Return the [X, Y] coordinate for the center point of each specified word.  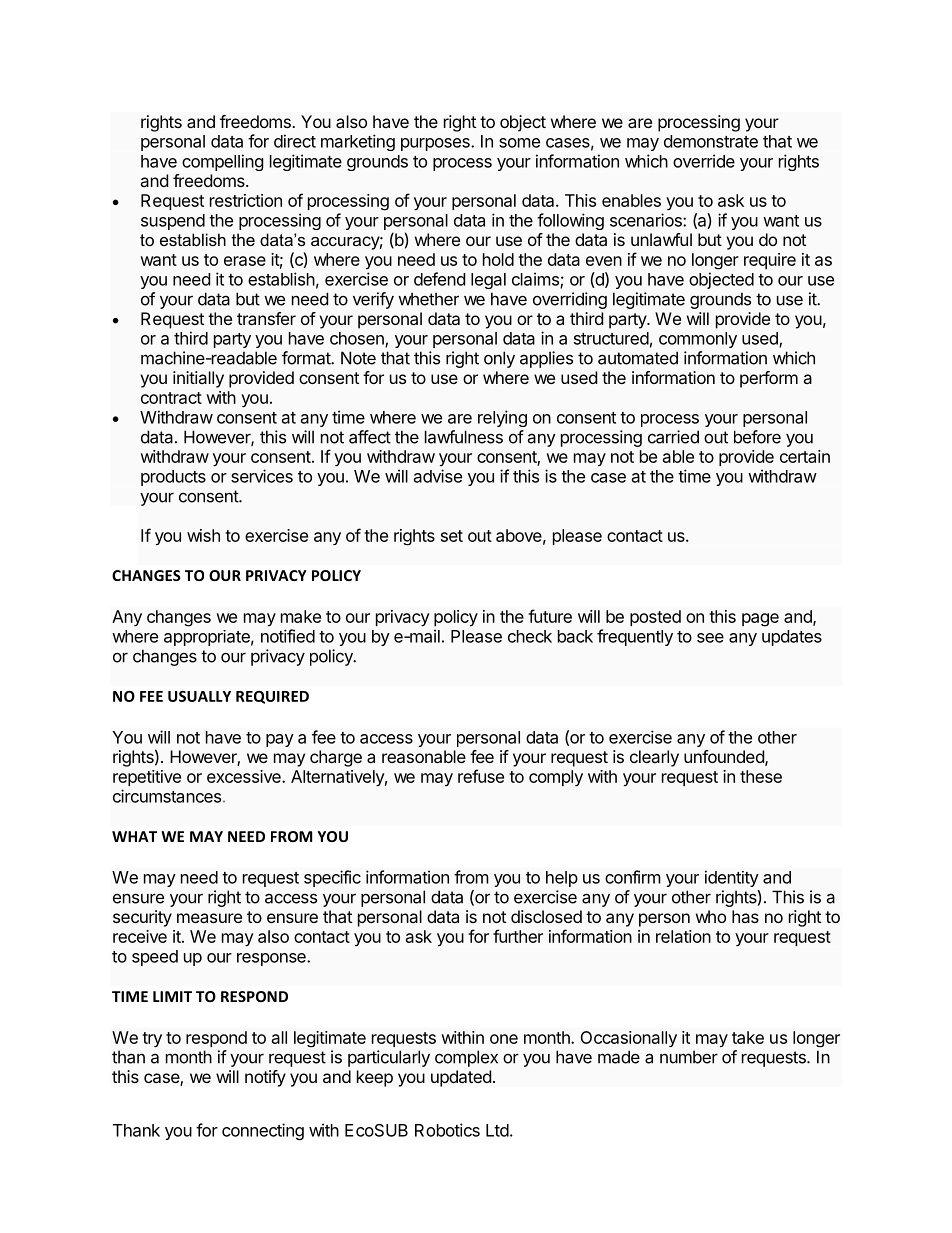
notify [265, 1078]
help [562, 879]
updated [461, 1078]
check [530, 636]
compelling [223, 162]
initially [198, 379]
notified [288, 636]
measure [209, 918]
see [710, 638]
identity [732, 878]
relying [502, 418]
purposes [436, 144]
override [704, 161]
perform [769, 379]
